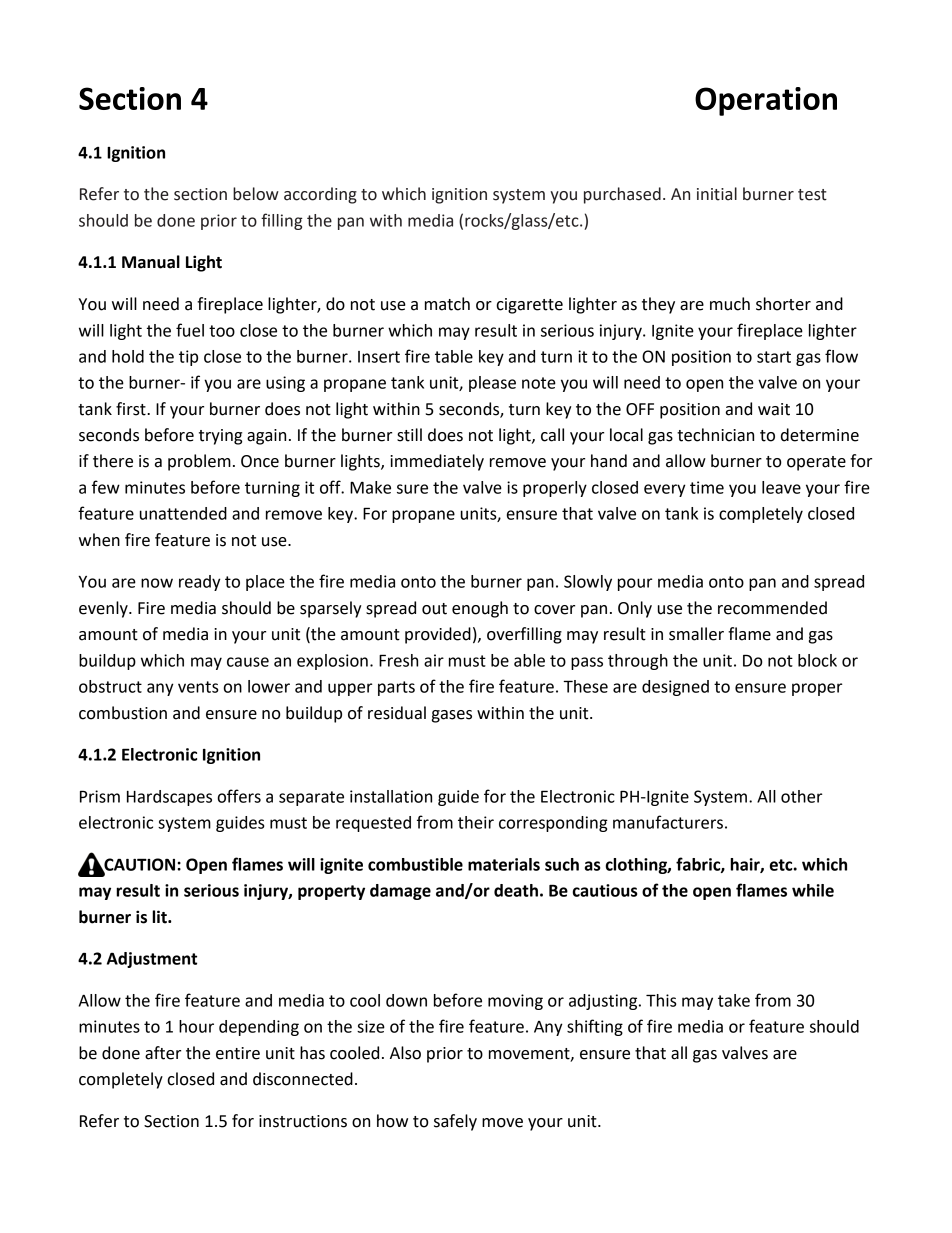 The width and height of the screenshot is (952, 1233). Describe the element at coordinates (320, 195) in the screenshot. I see `according` at that location.
